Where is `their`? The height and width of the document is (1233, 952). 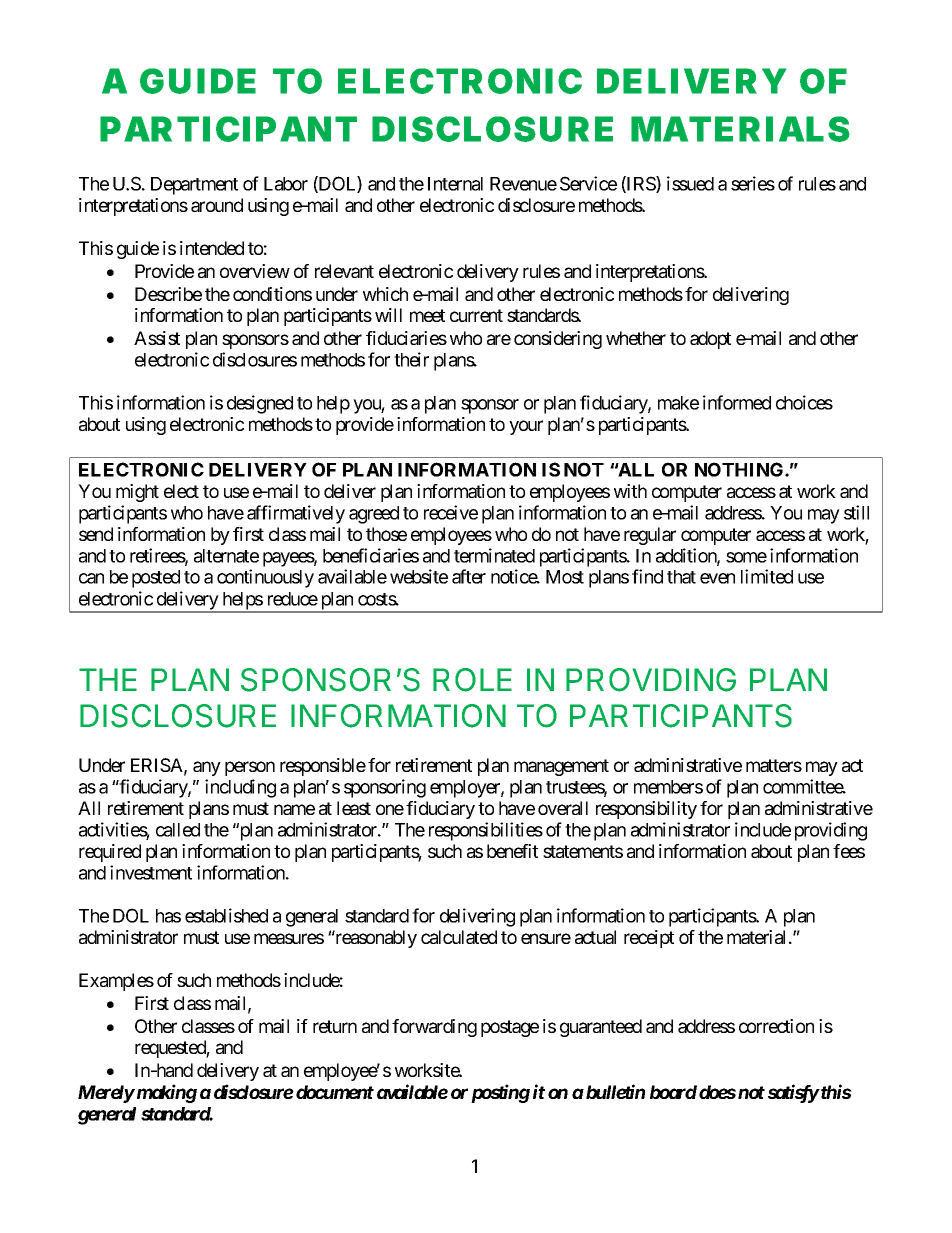 their is located at coordinates (411, 359).
